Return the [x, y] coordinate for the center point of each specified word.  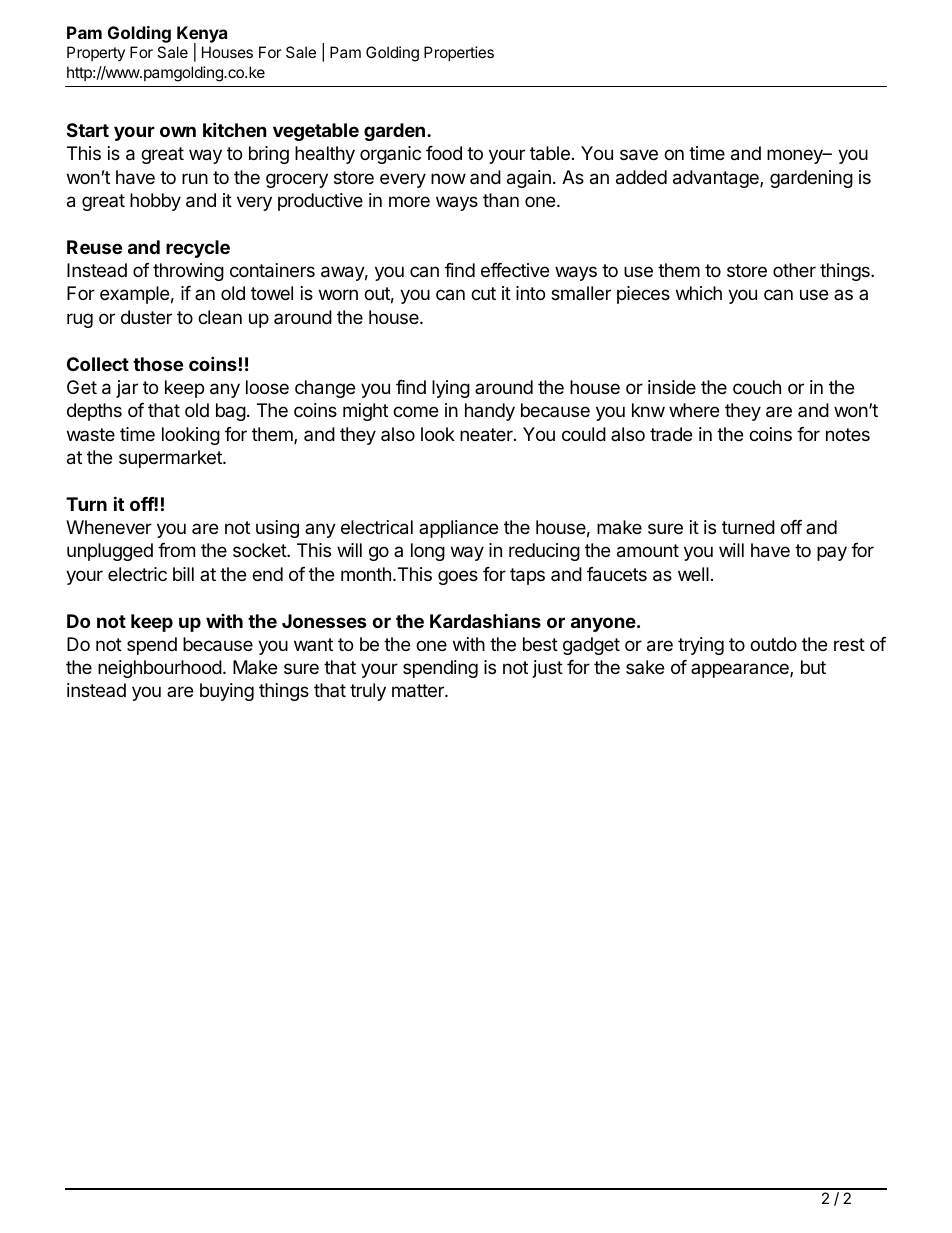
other [794, 270]
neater [487, 435]
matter [419, 691]
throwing [188, 272]
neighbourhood [160, 669]
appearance [741, 670]
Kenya [202, 35]
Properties [459, 53]
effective [515, 270]
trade [671, 434]
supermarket [171, 459]
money [796, 156]
